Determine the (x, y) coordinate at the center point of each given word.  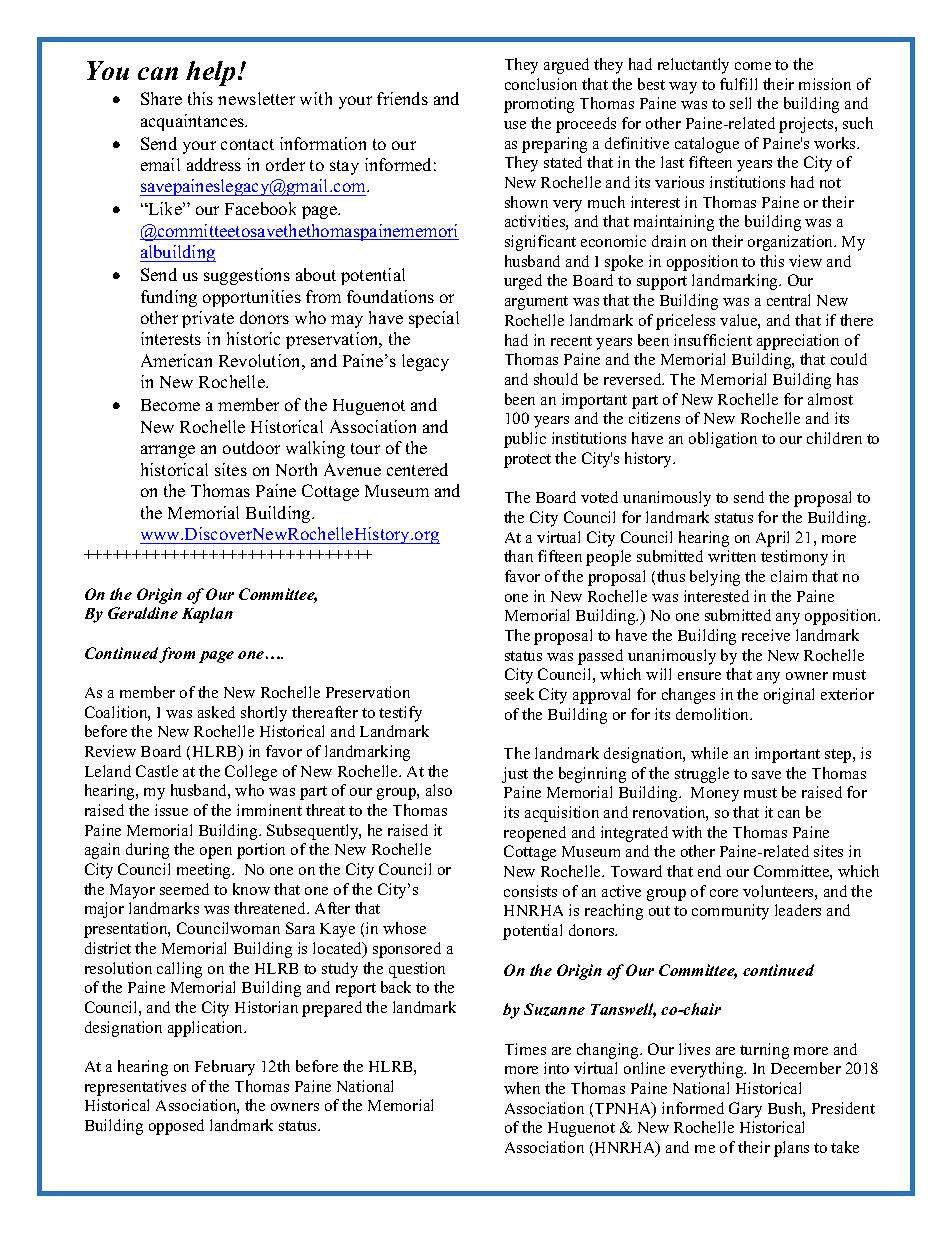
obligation (723, 440)
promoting (539, 105)
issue (171, 810)
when (522, 1088)
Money (715, 794)
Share (161, 98)
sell (740, 103)
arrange (168, 451)
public (525, 440)
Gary (745, 1110)
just (515, 775)
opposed (176, 1127)
